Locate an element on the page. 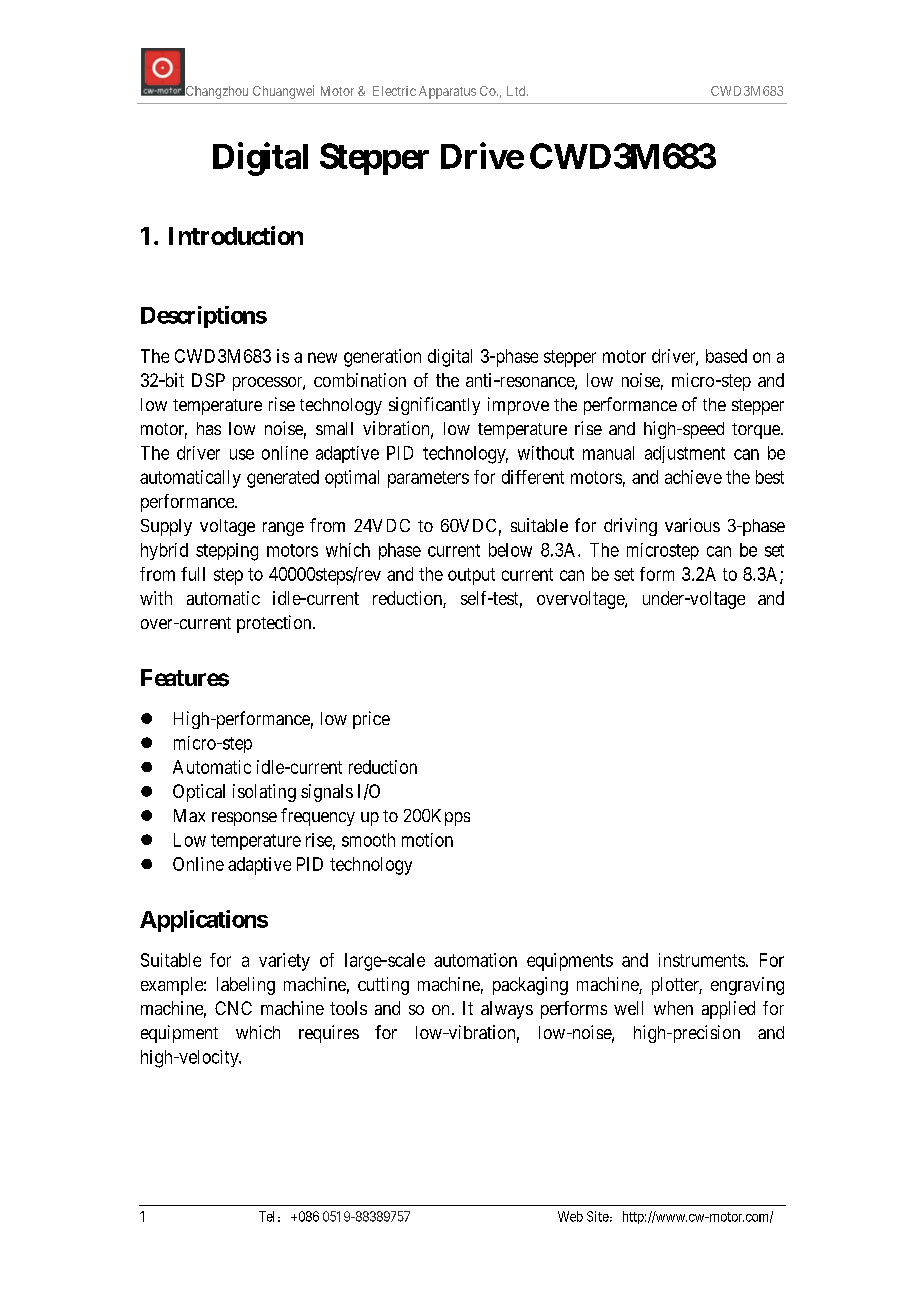  instruments is located at coordinates (702, 960).
